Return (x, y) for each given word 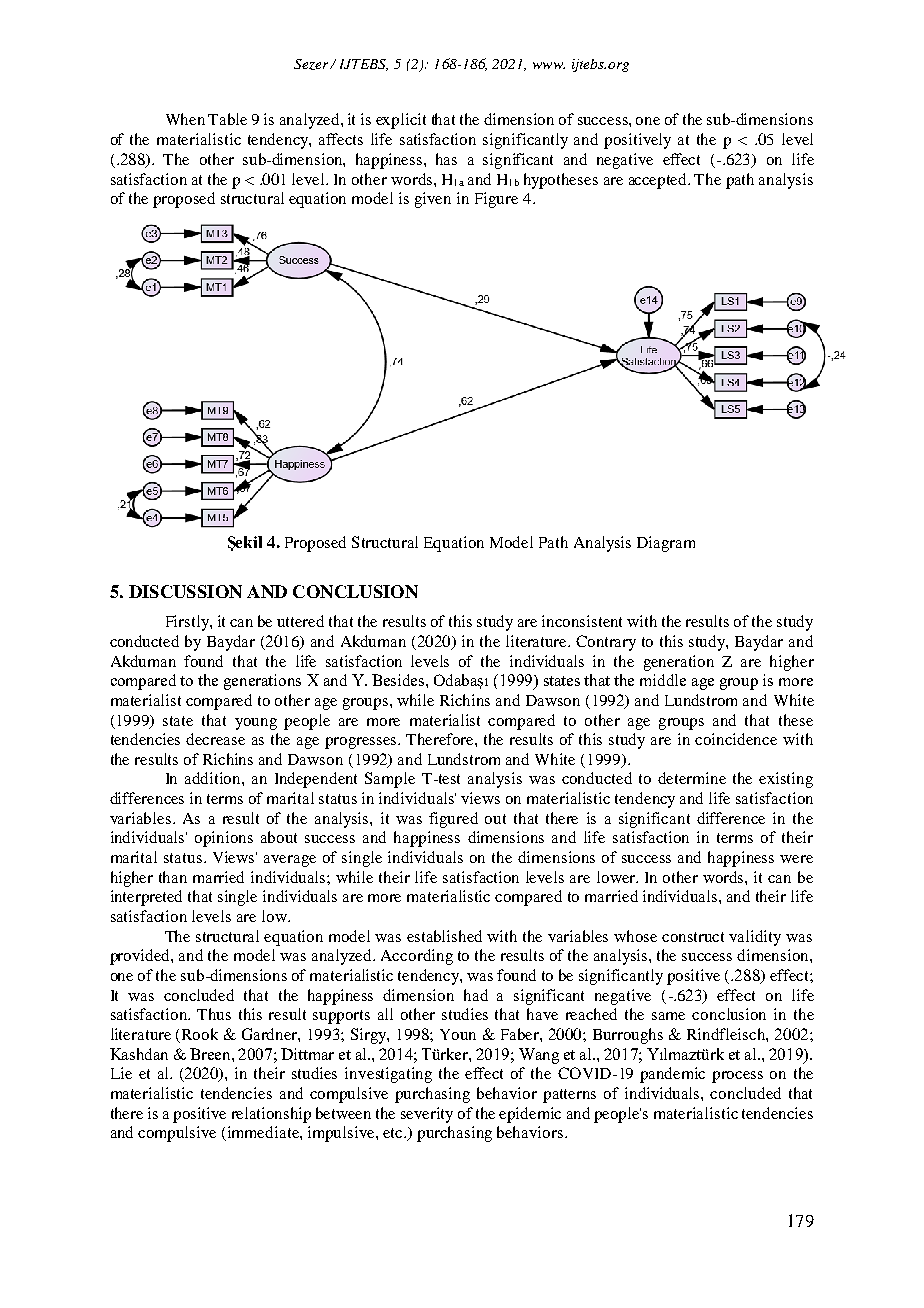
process (737, 1077)
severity (427, 1115)
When (185, 119)
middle (663, 680)
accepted (659, 181)
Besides (399, 680)
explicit (401, 121)
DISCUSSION (185, 591)
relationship (271, 1115)
